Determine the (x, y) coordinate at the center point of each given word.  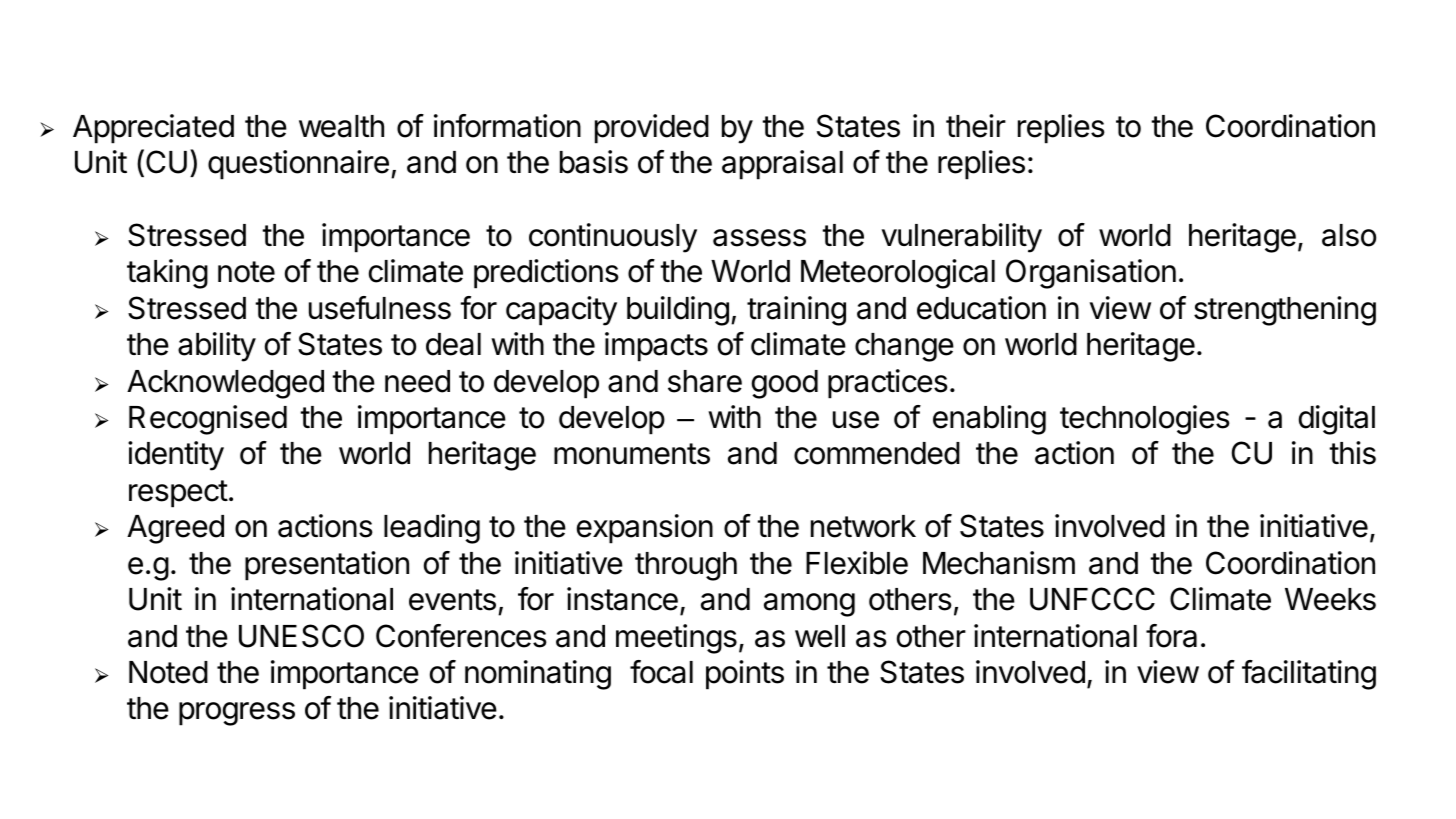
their (976, 126)
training (796, 311)
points (745, 675)
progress (237, 714)
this (1352, 453)
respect (178, 494)
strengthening (1285, 311)
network (863, 526)
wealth (341, 126)
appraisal (782, 165)
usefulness (380, 308)
